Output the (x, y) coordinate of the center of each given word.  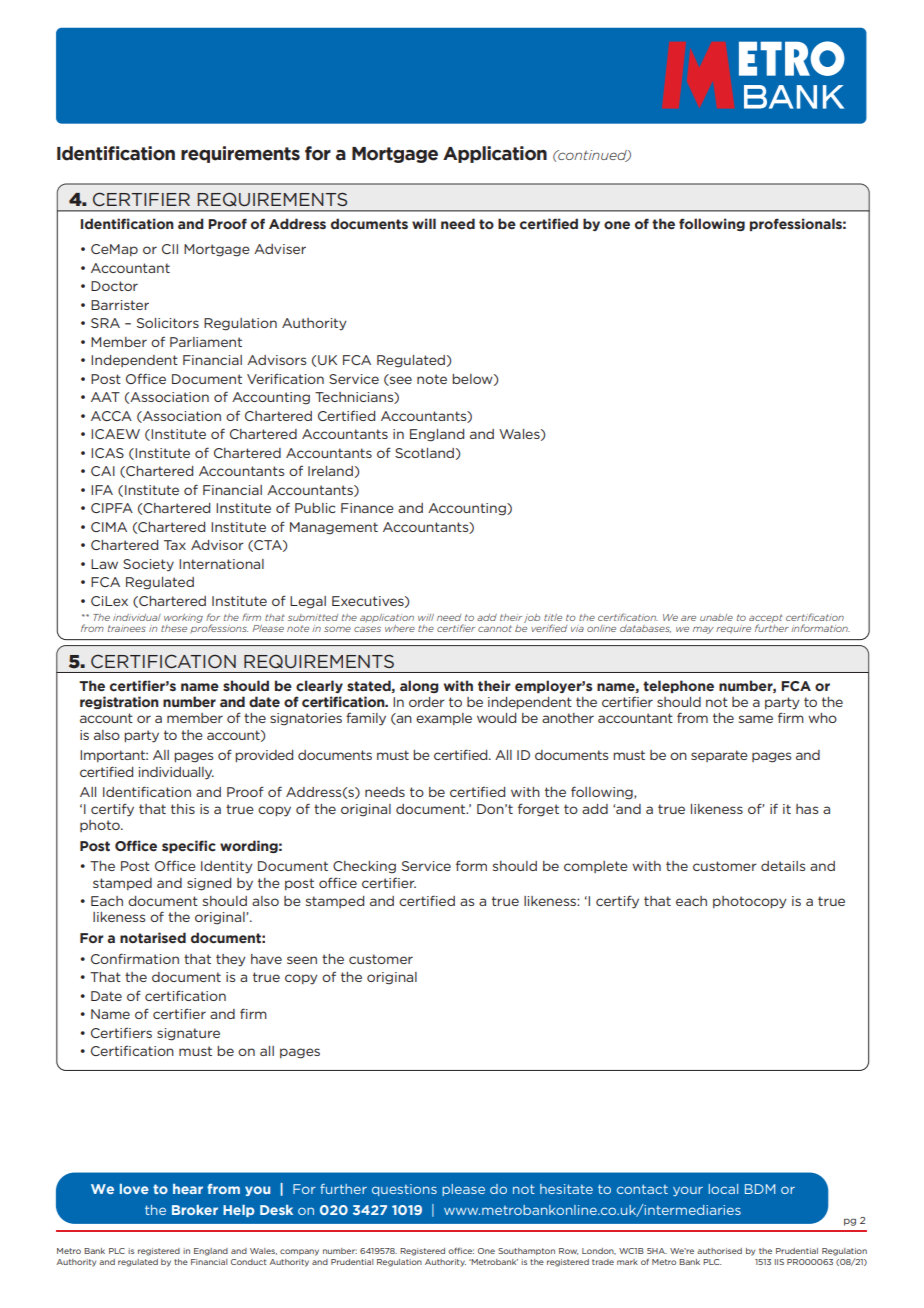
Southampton (526, 1251)
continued (592, 156)
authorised (719, 1251)
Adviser (280, 249)
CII (170, 249)
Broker (195, 1210)
